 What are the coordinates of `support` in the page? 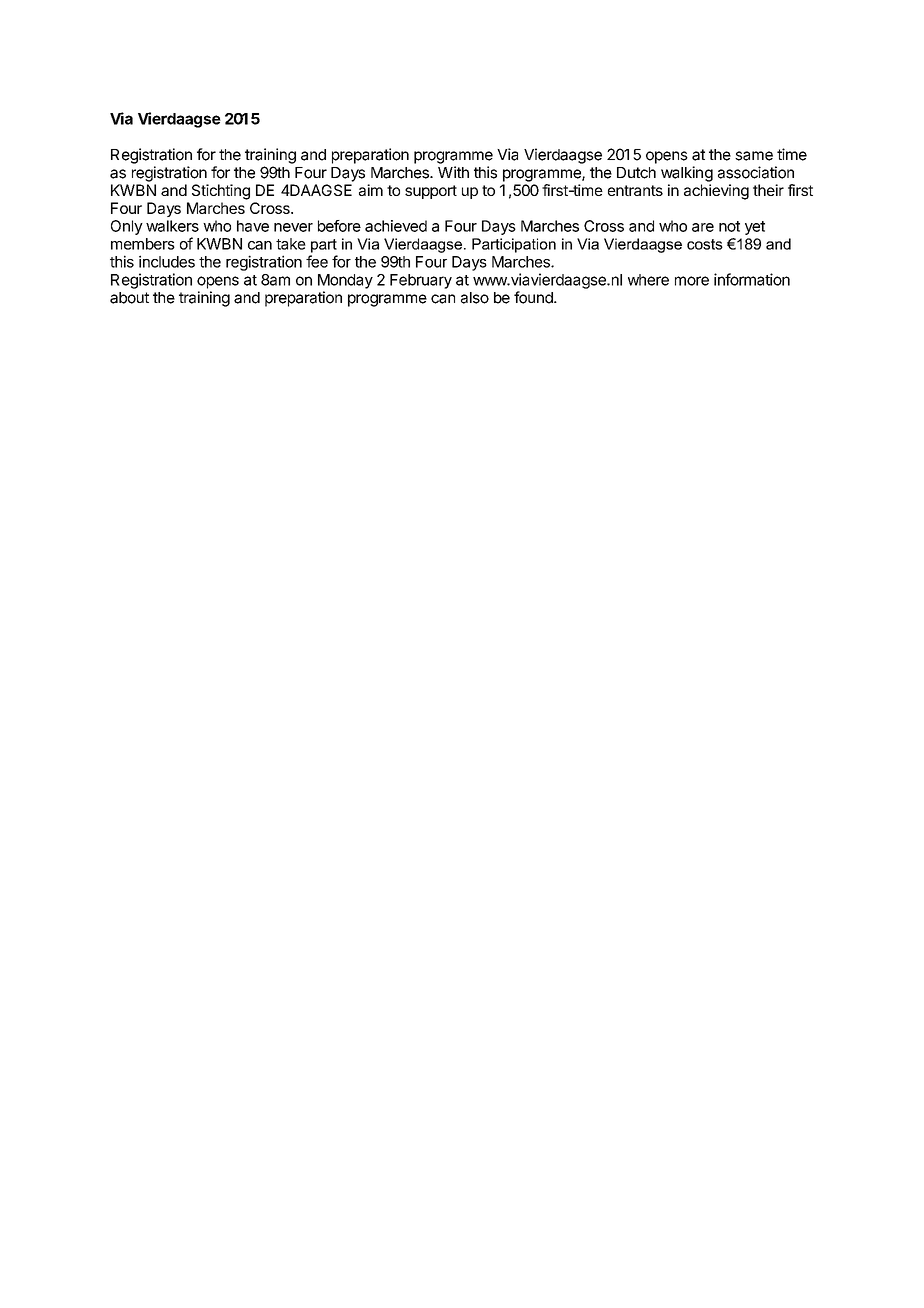 It's located at (431, 192).
